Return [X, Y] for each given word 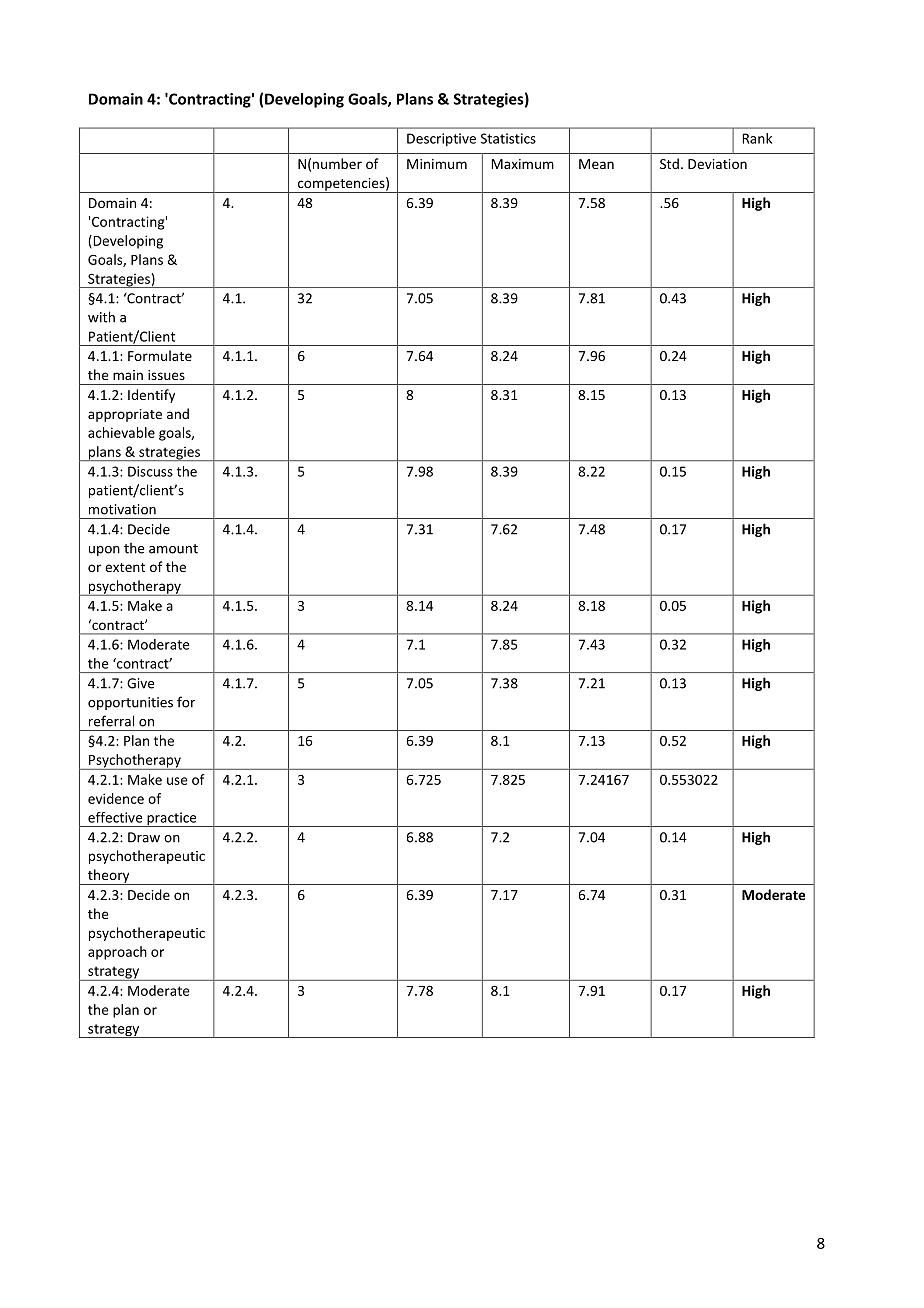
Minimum [437, 164]
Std [669, 163]
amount [173, 549]
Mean [596, 164]
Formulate [160, 355]
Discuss [150, 471]
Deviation [717, 164]
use [177, 781]
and [178, 413]
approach [117, 953]
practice [172, 819]
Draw [144, 837]
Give [140, 683]
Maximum [522, 164]
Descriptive [441, 140]
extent [125, 567]
